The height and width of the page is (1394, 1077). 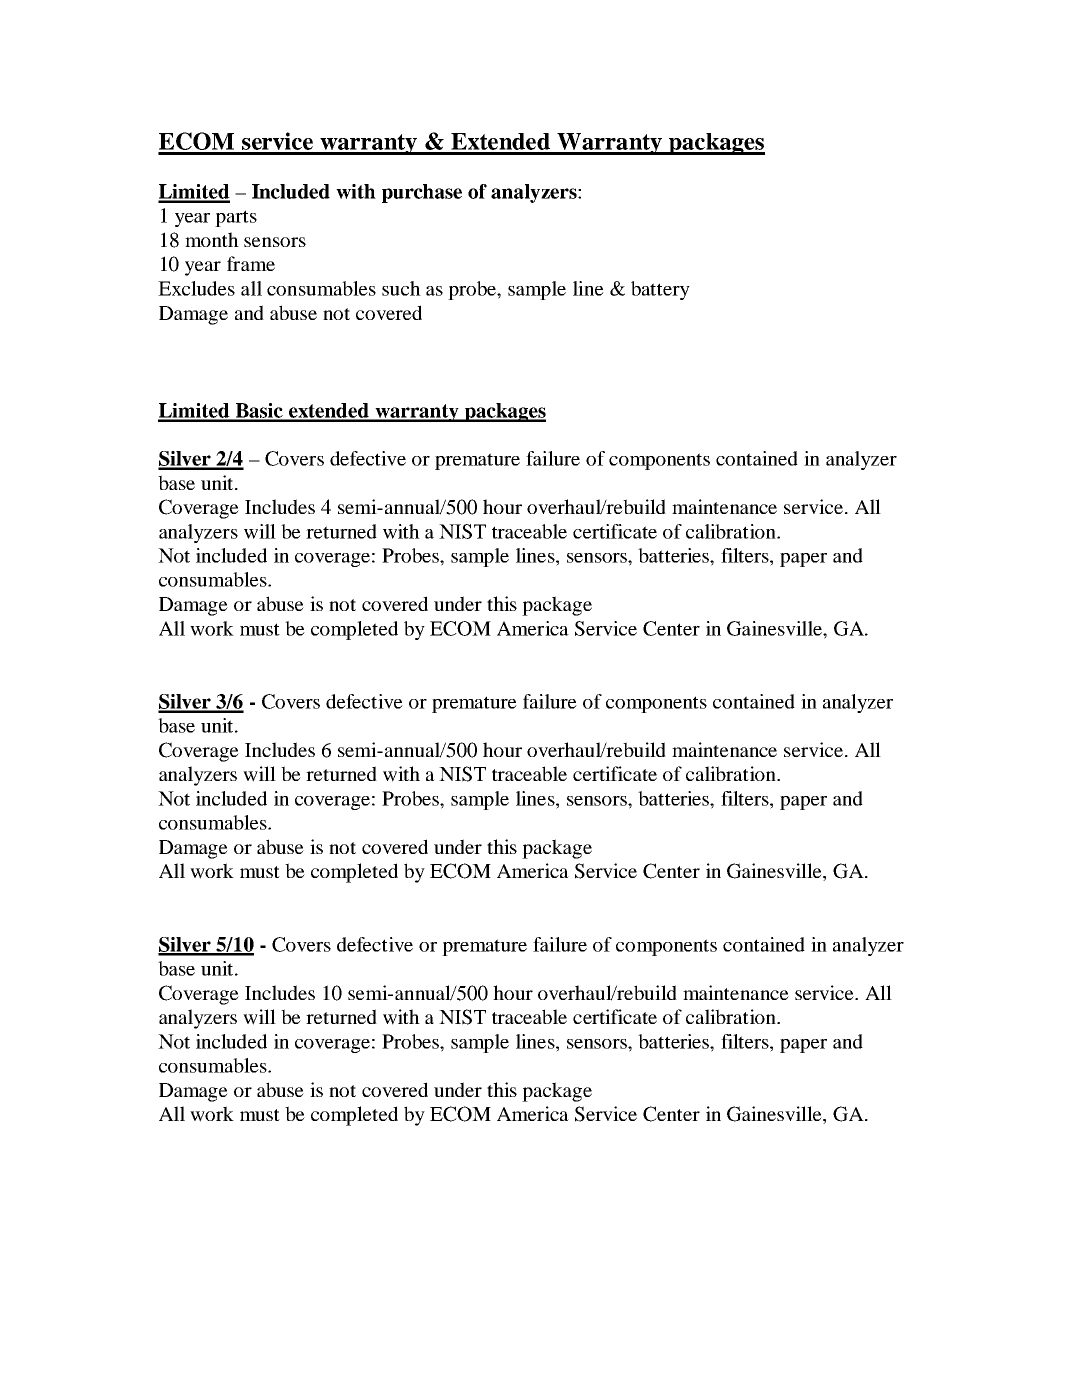 I want to click on frame, so click(x=251, y=263).
